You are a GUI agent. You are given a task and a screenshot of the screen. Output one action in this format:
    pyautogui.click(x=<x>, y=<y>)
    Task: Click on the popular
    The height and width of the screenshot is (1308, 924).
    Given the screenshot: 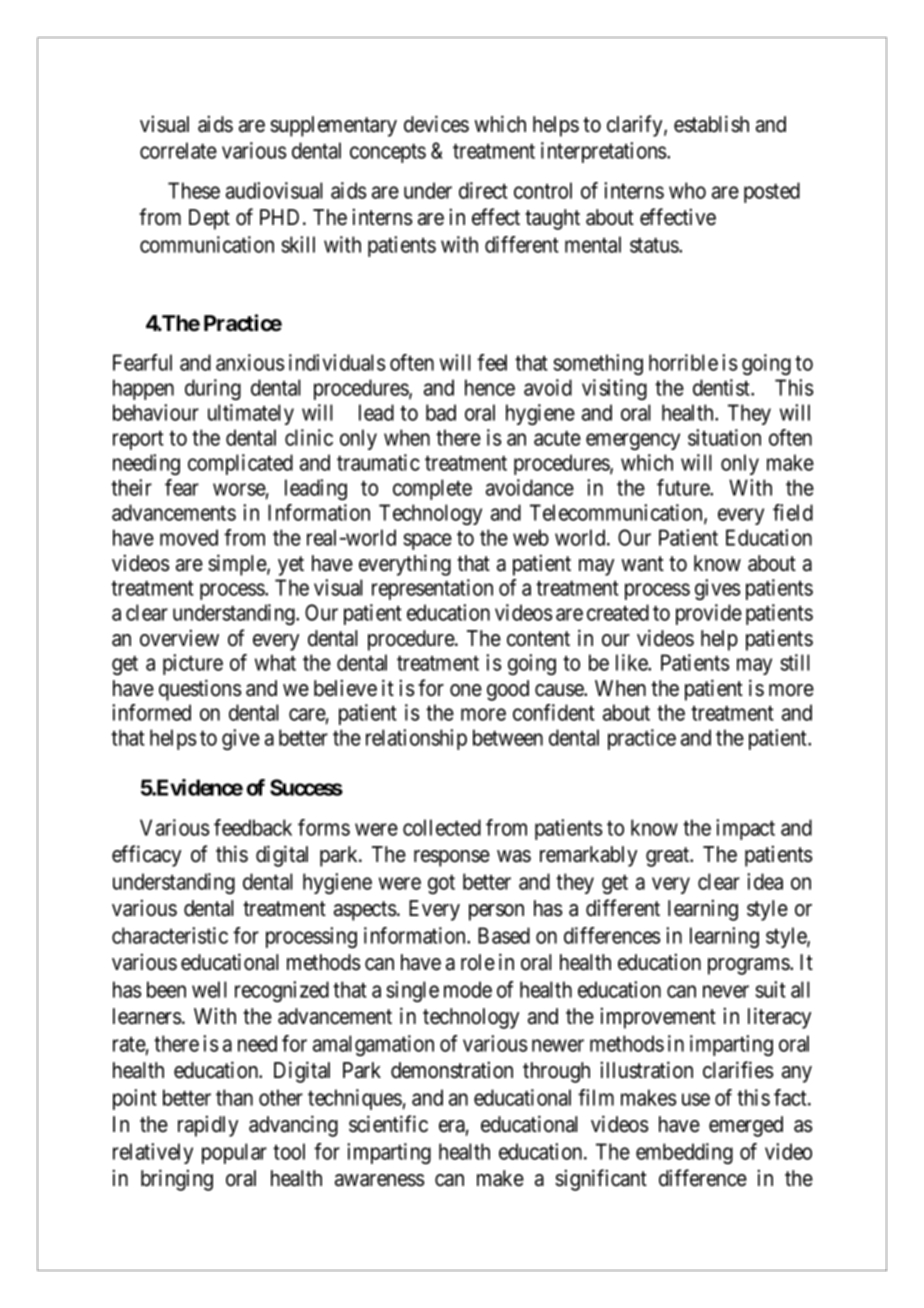 What is the action you would take?
    pyautogui.click(x=234, y=1153)
